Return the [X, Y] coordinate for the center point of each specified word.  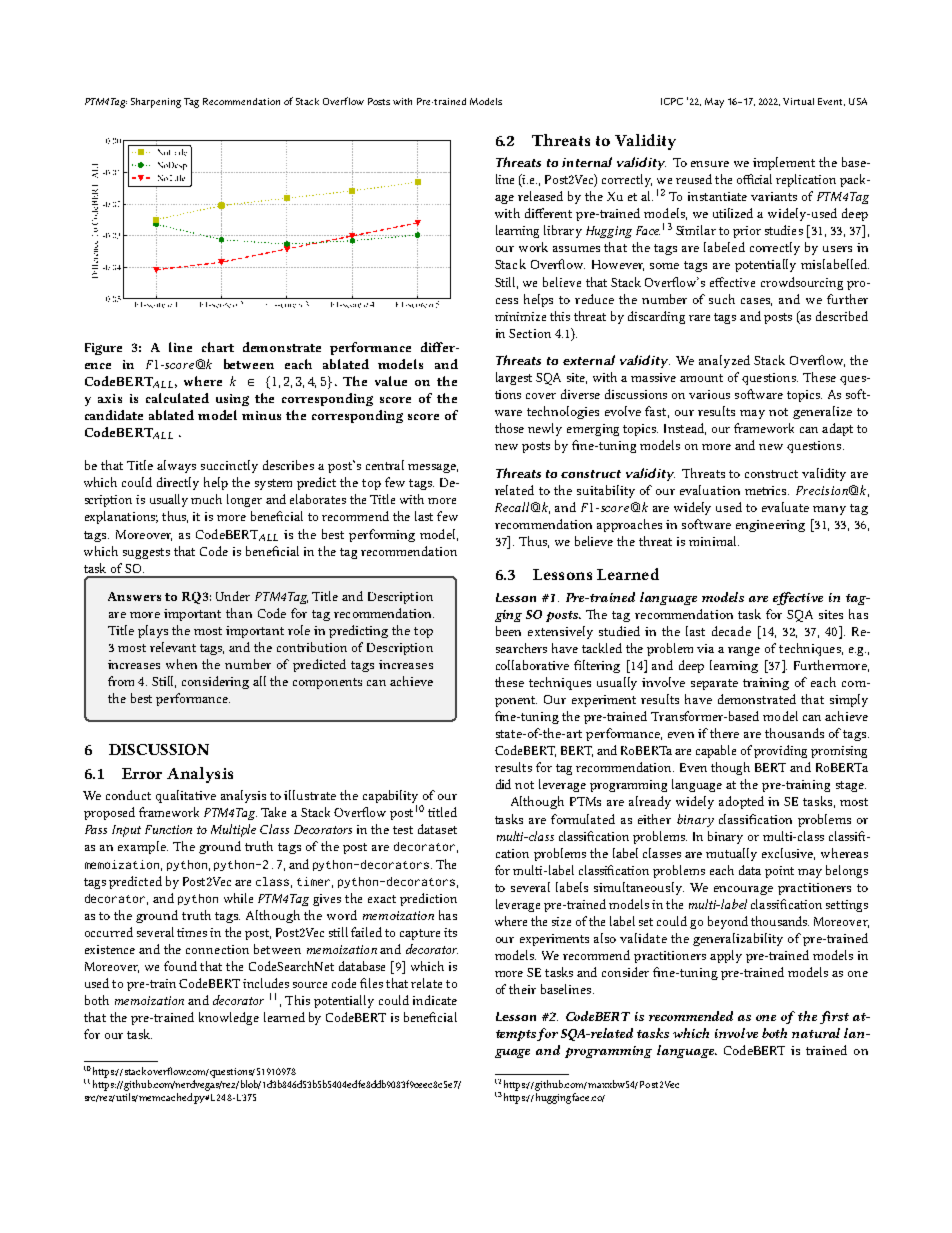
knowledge [229, 1018]
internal [587, 162]
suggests [146, 553]
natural [816, 1033]
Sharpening [156, 103]
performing [382, 535]
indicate [435, 1000]
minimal [714, 541]
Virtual [798, 101]
